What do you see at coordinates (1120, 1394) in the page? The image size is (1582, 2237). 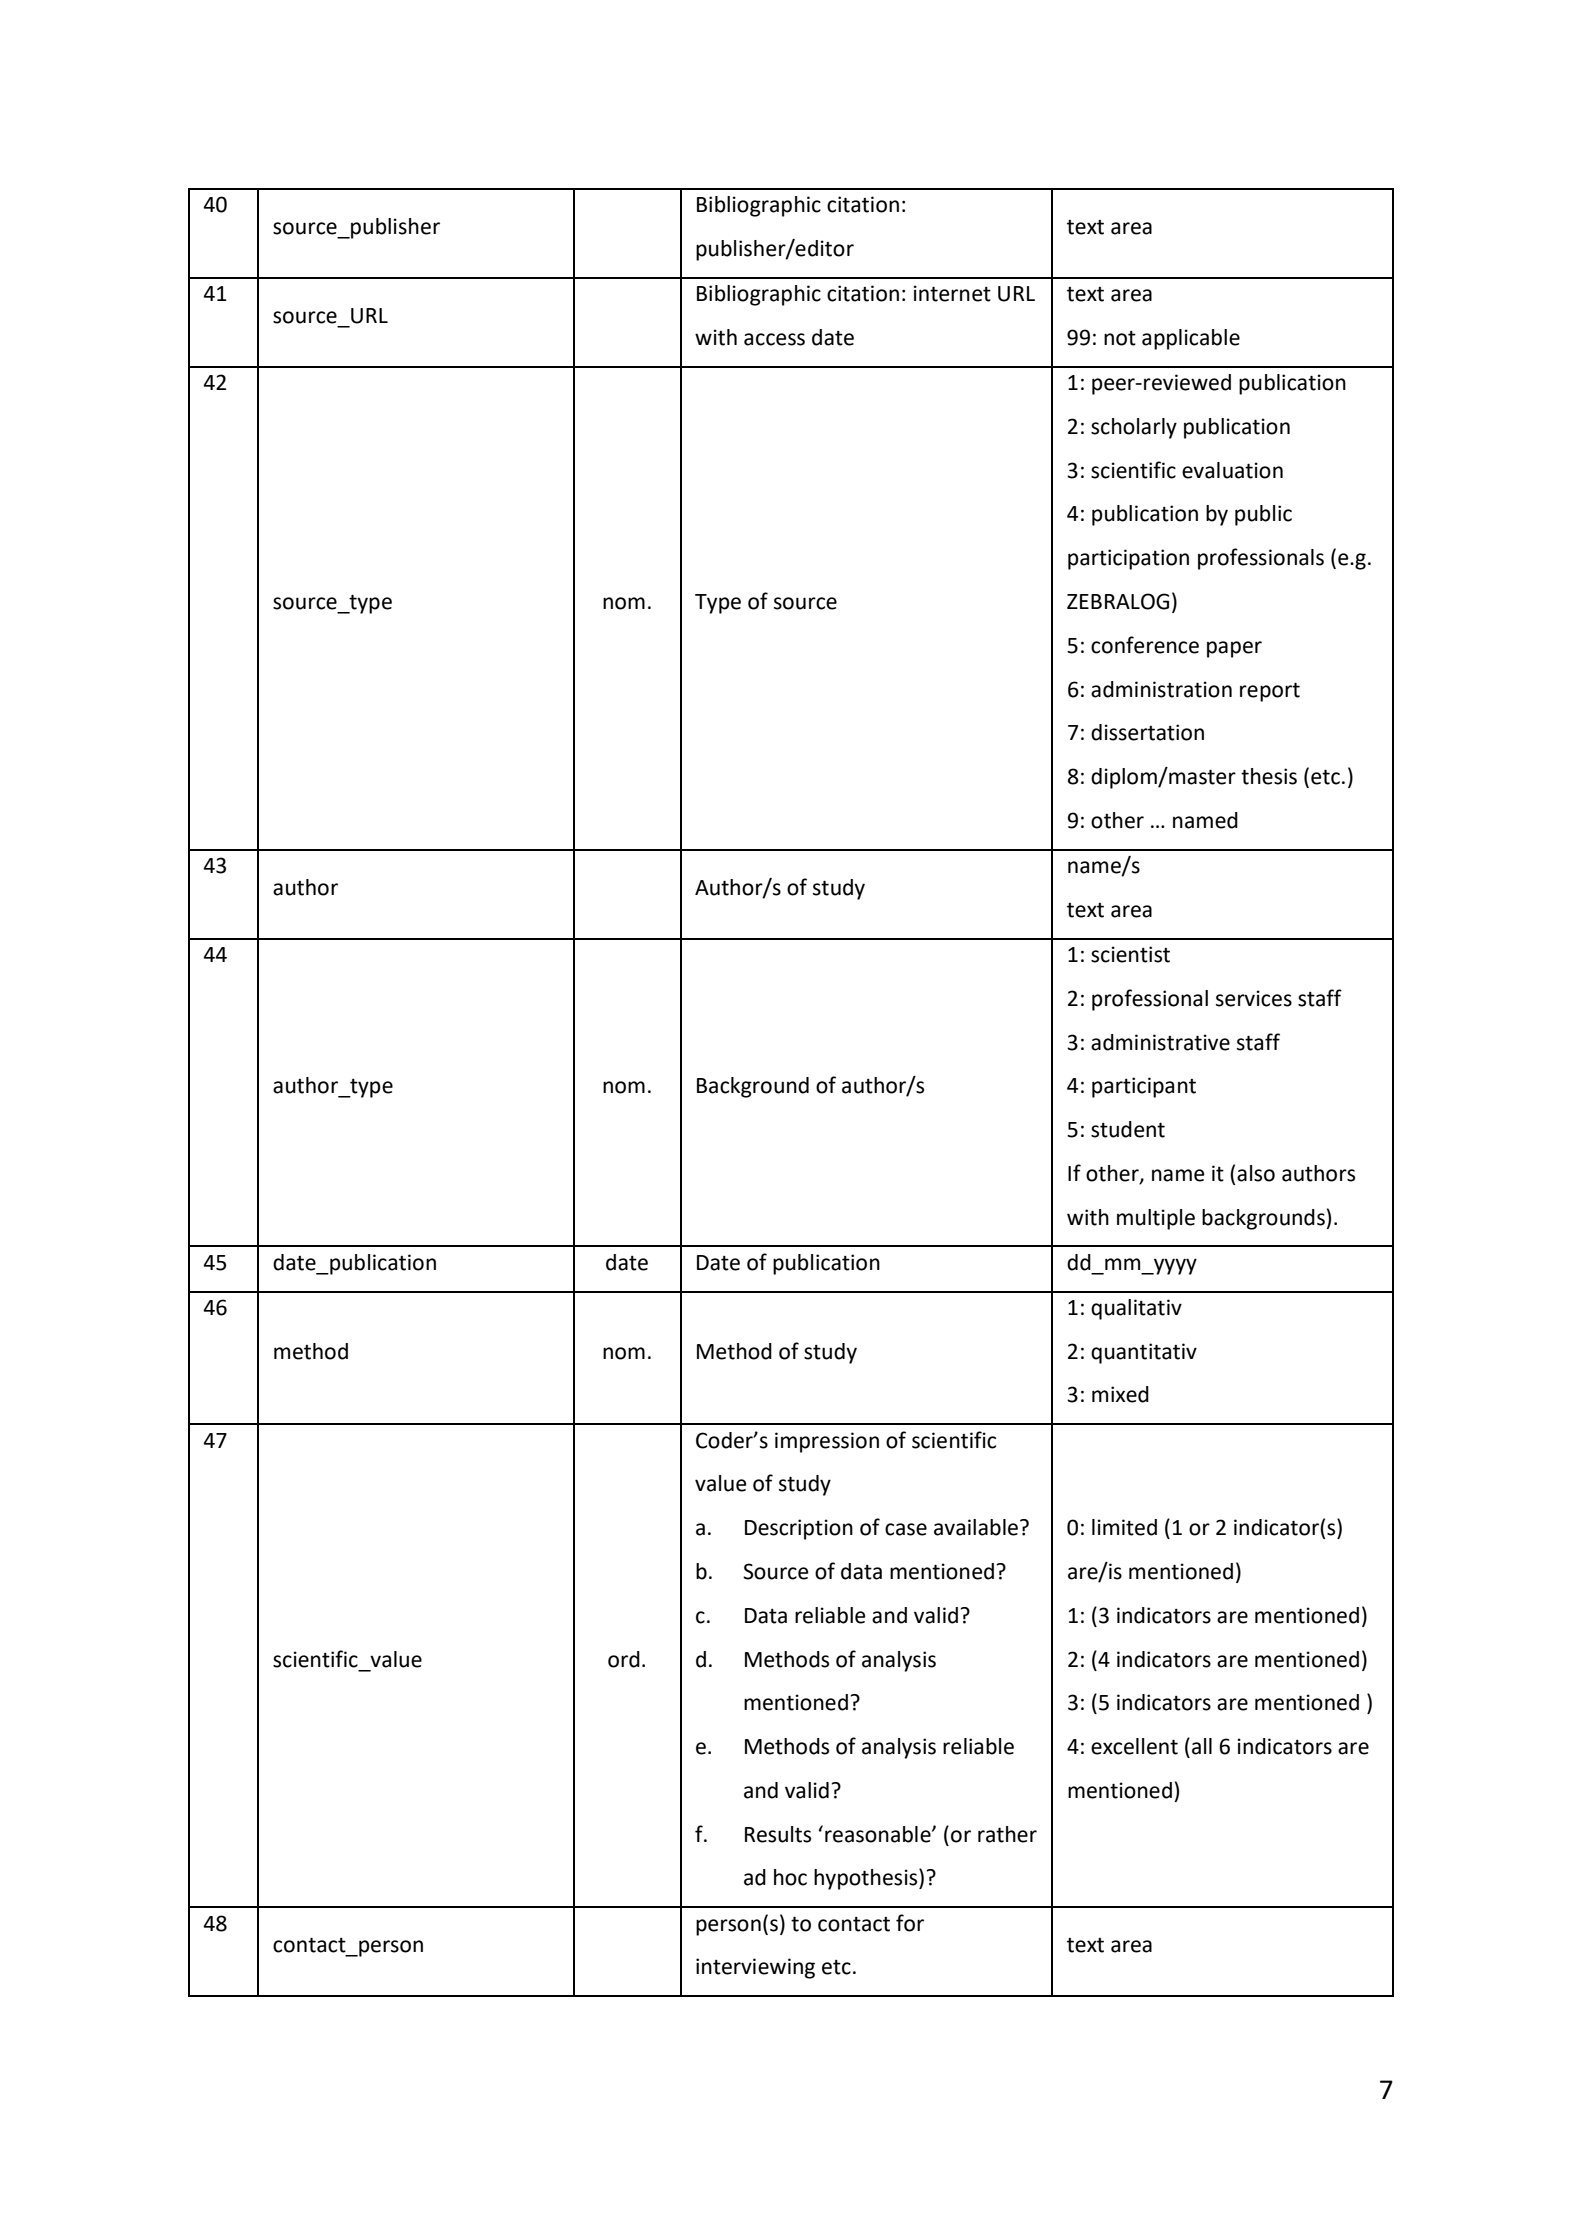 I see `mixed` at bounding box center [1120, 1394].
